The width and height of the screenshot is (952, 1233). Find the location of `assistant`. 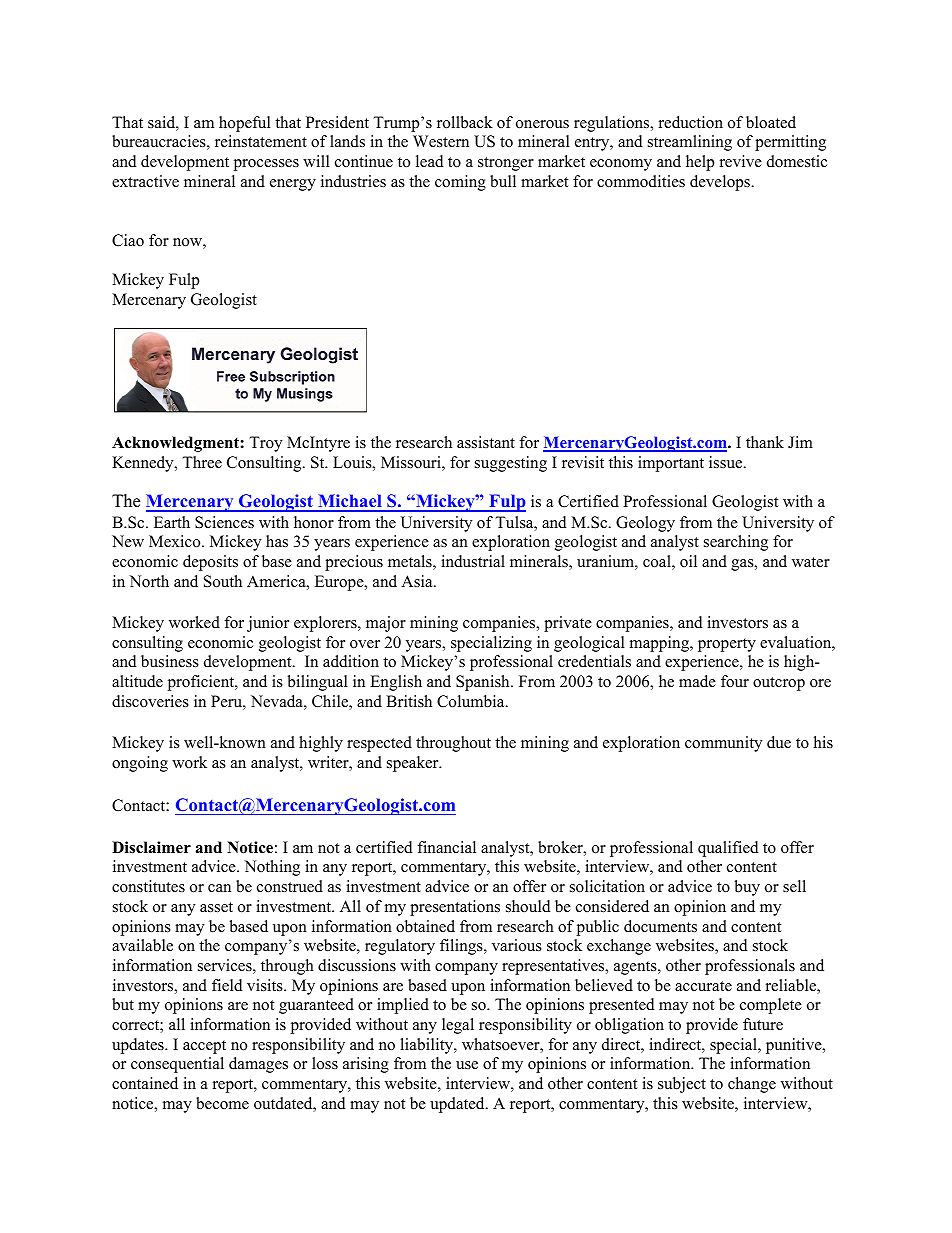

assistant is located at coordinates (486, 442).
